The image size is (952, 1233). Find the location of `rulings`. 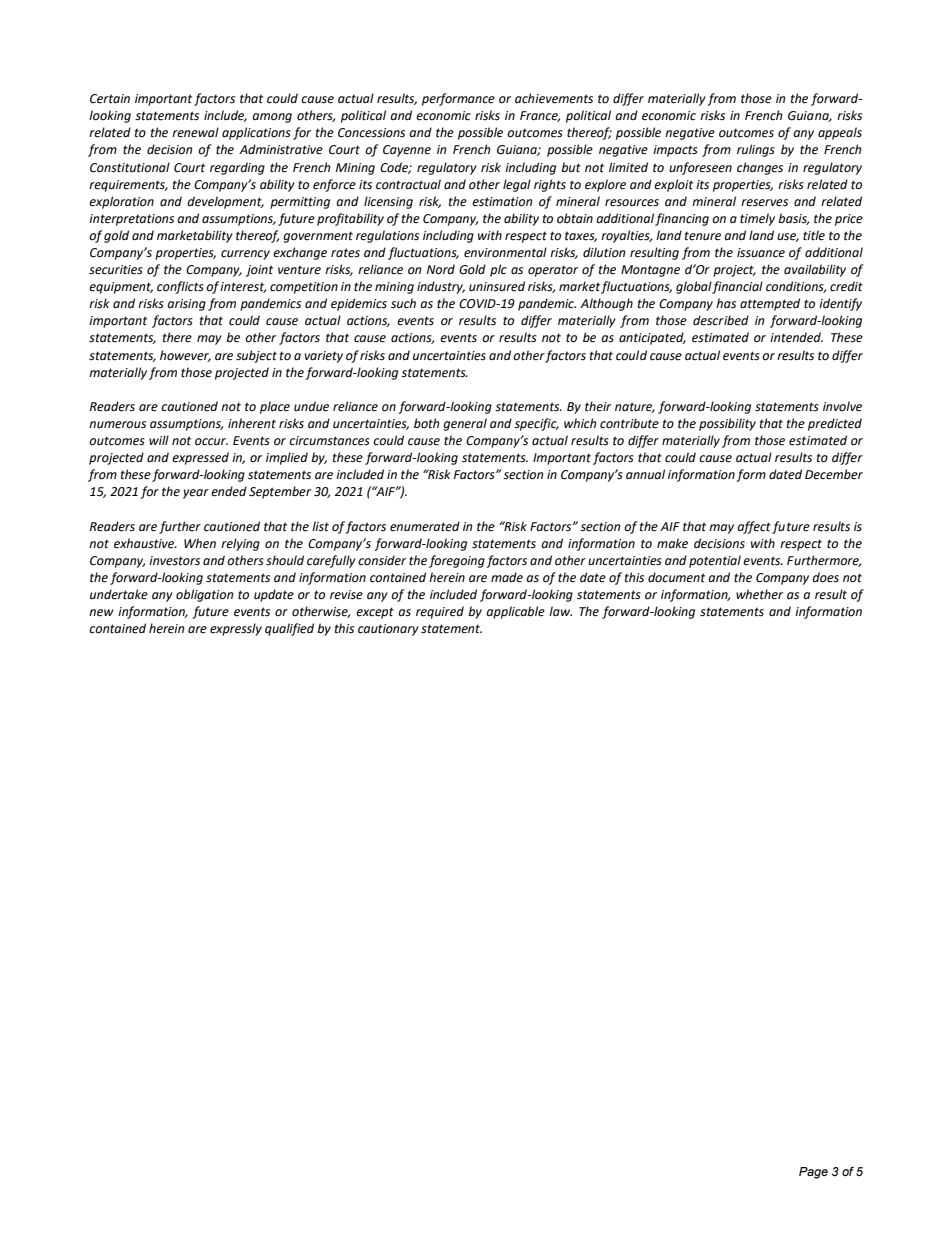

rulings is located at coordinates (756, 150).
